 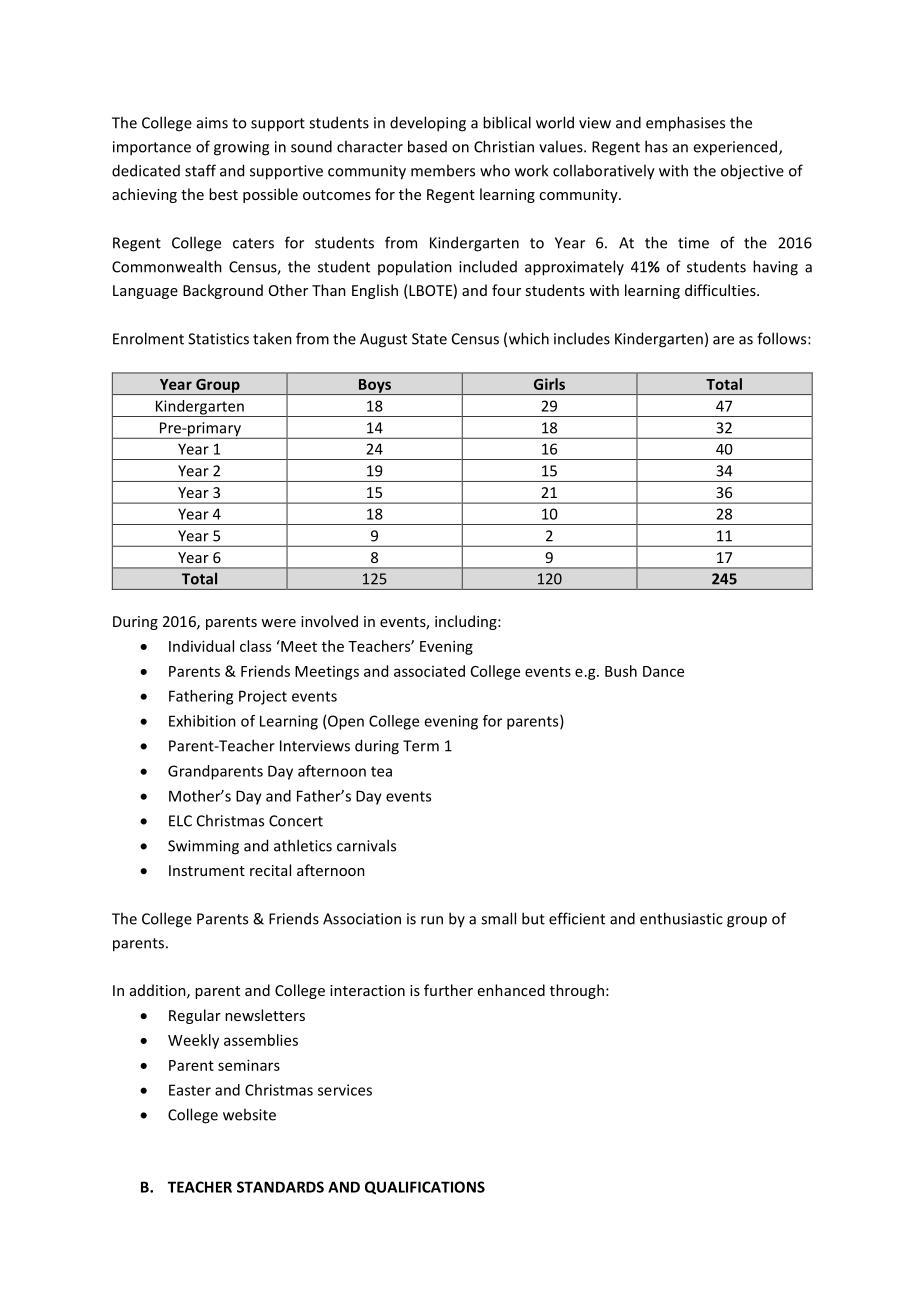 I want to click on members, so click(x=443, y=170).
